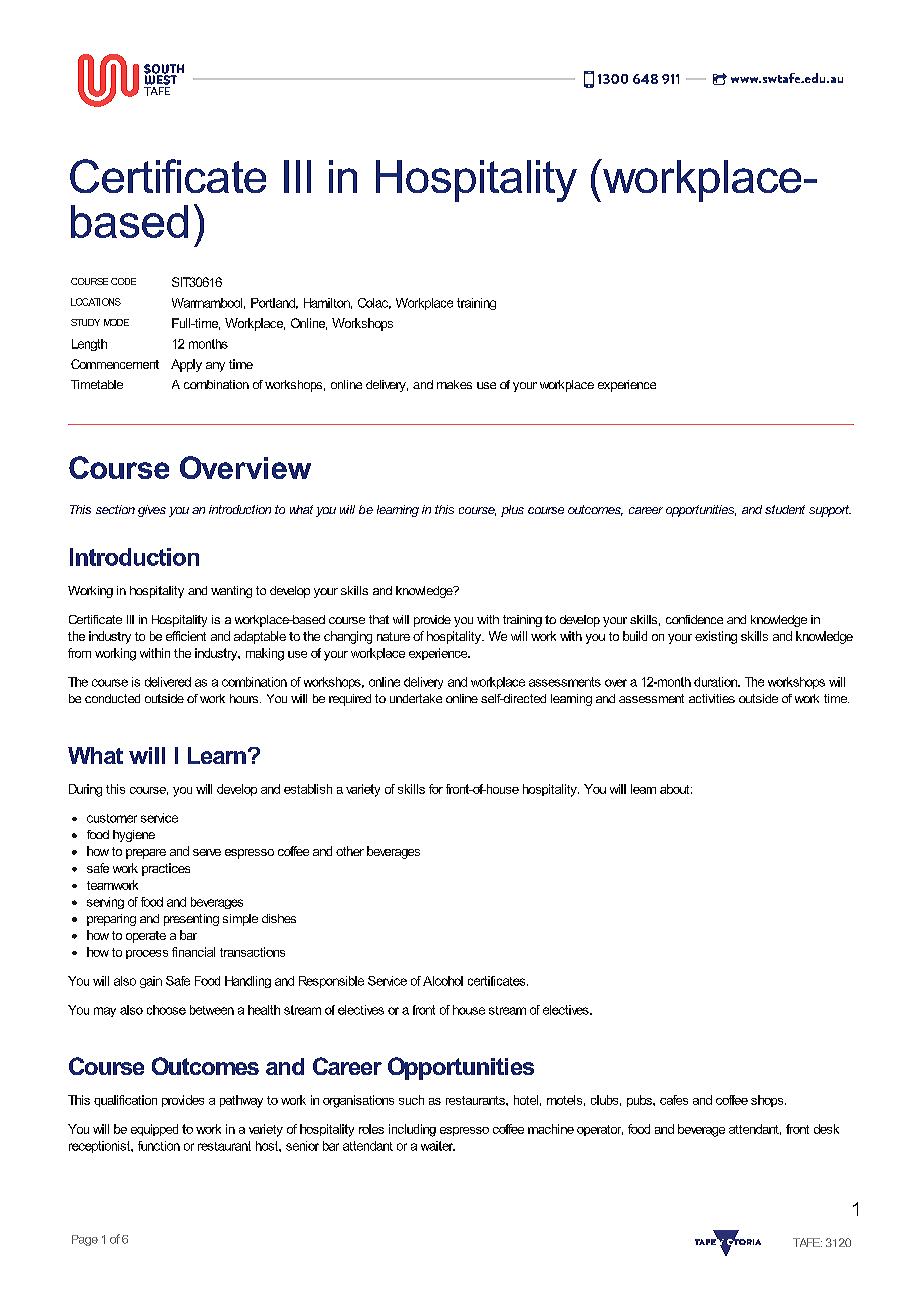 This screenshot has height=1307, width=924. What do you see at coordinates (85, 1240) in the screenshot?
I see `Page` at bounding box center [85, 1240].
